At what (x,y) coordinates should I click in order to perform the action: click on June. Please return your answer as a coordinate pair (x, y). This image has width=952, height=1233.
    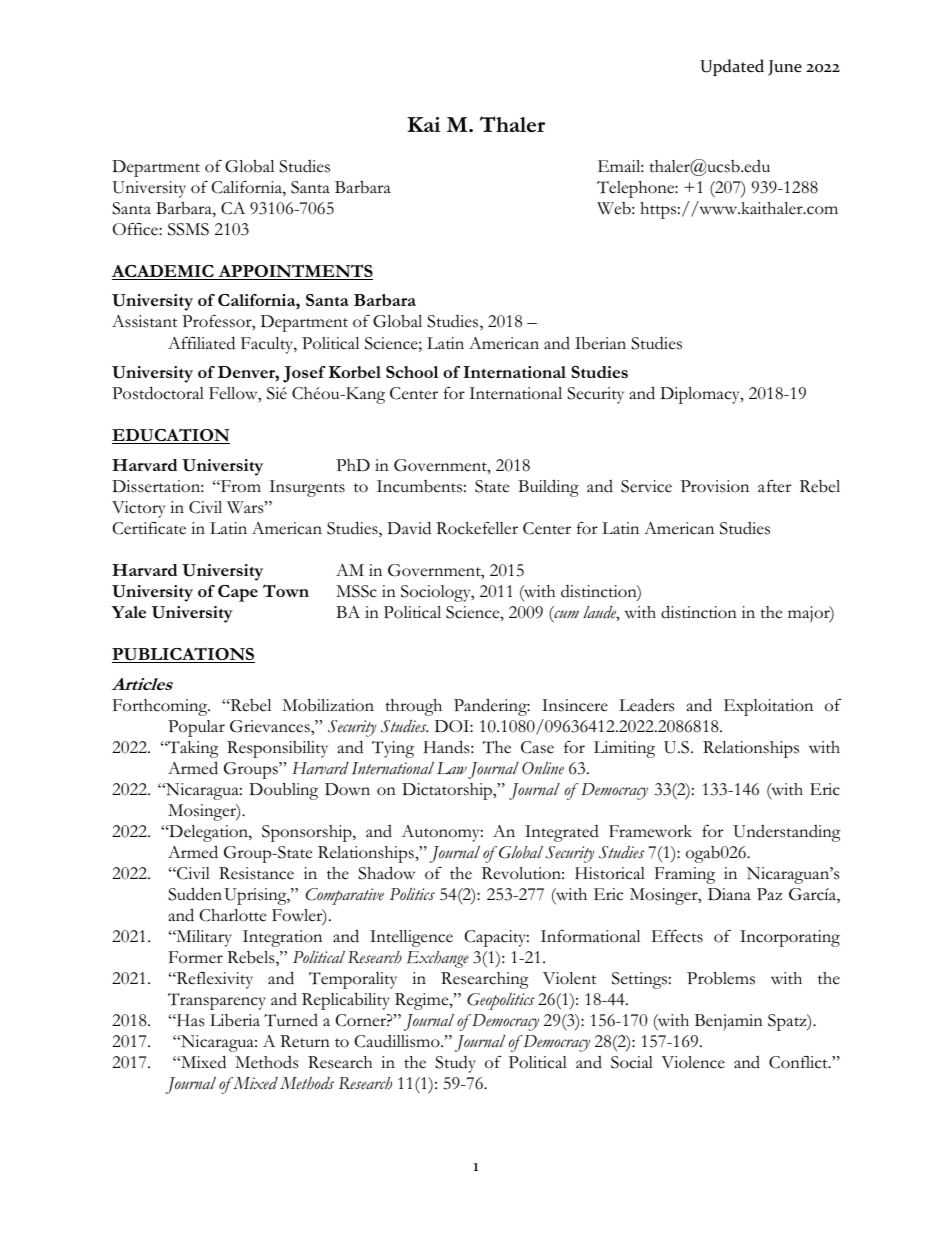
    Looking at the image, I should click on (785, 68).
